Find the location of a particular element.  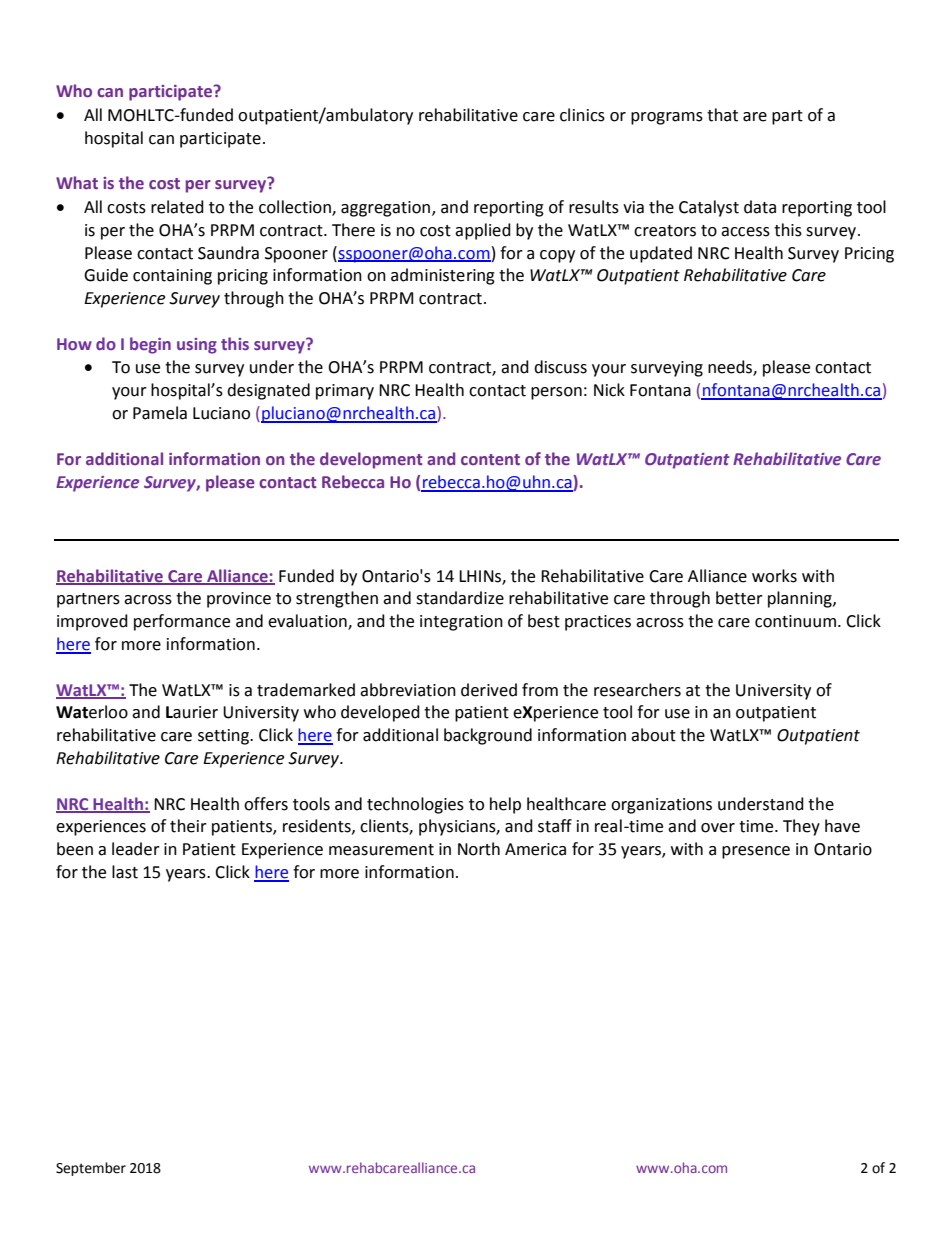

related is located at coordinates (177, 207).
